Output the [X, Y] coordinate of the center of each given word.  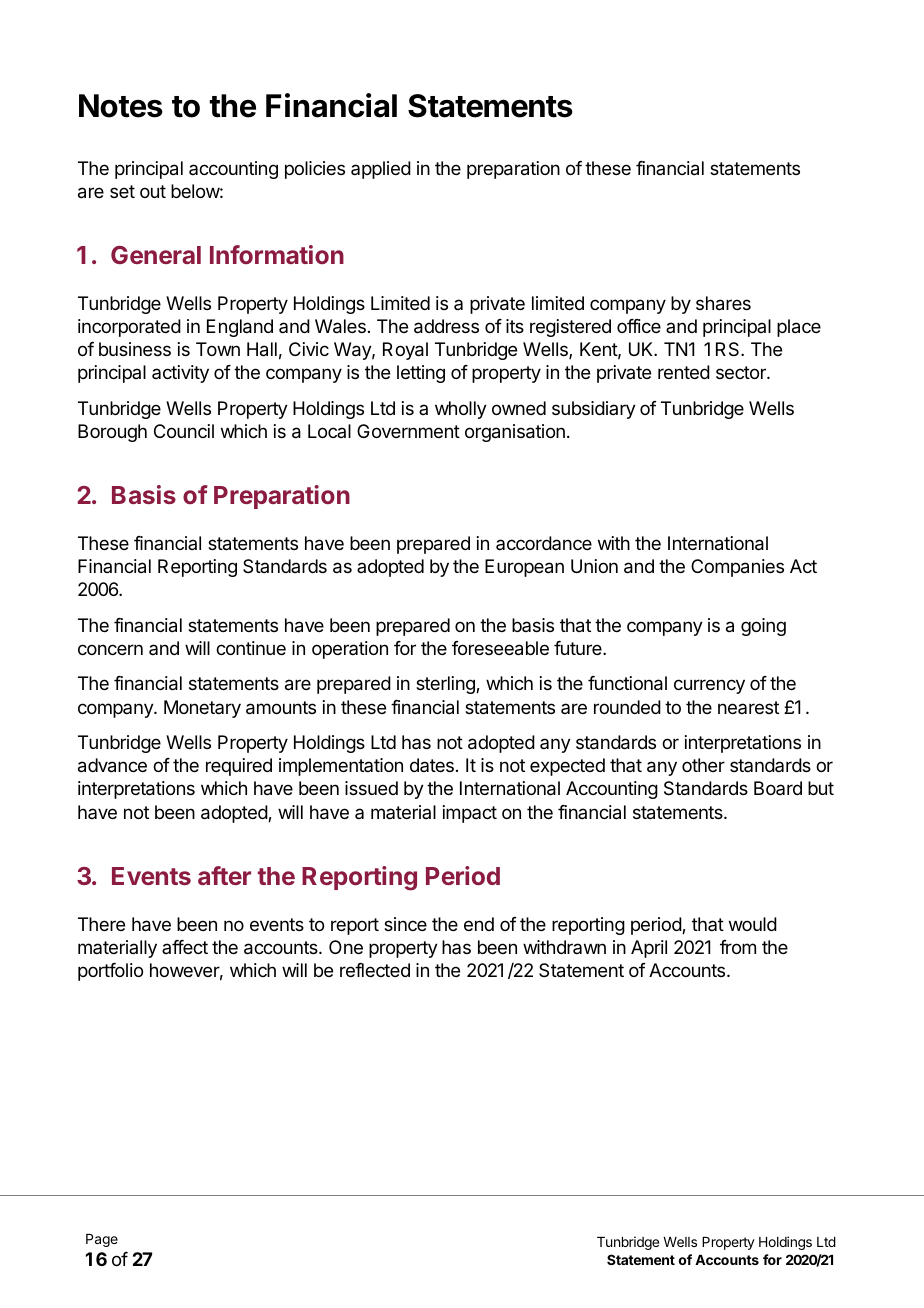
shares [723, 303]
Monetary [202, 709]
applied [381, 170]
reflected [375, 970]
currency [709, 686]
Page [102, 1240]
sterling [446, 685]
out [153, 191]
